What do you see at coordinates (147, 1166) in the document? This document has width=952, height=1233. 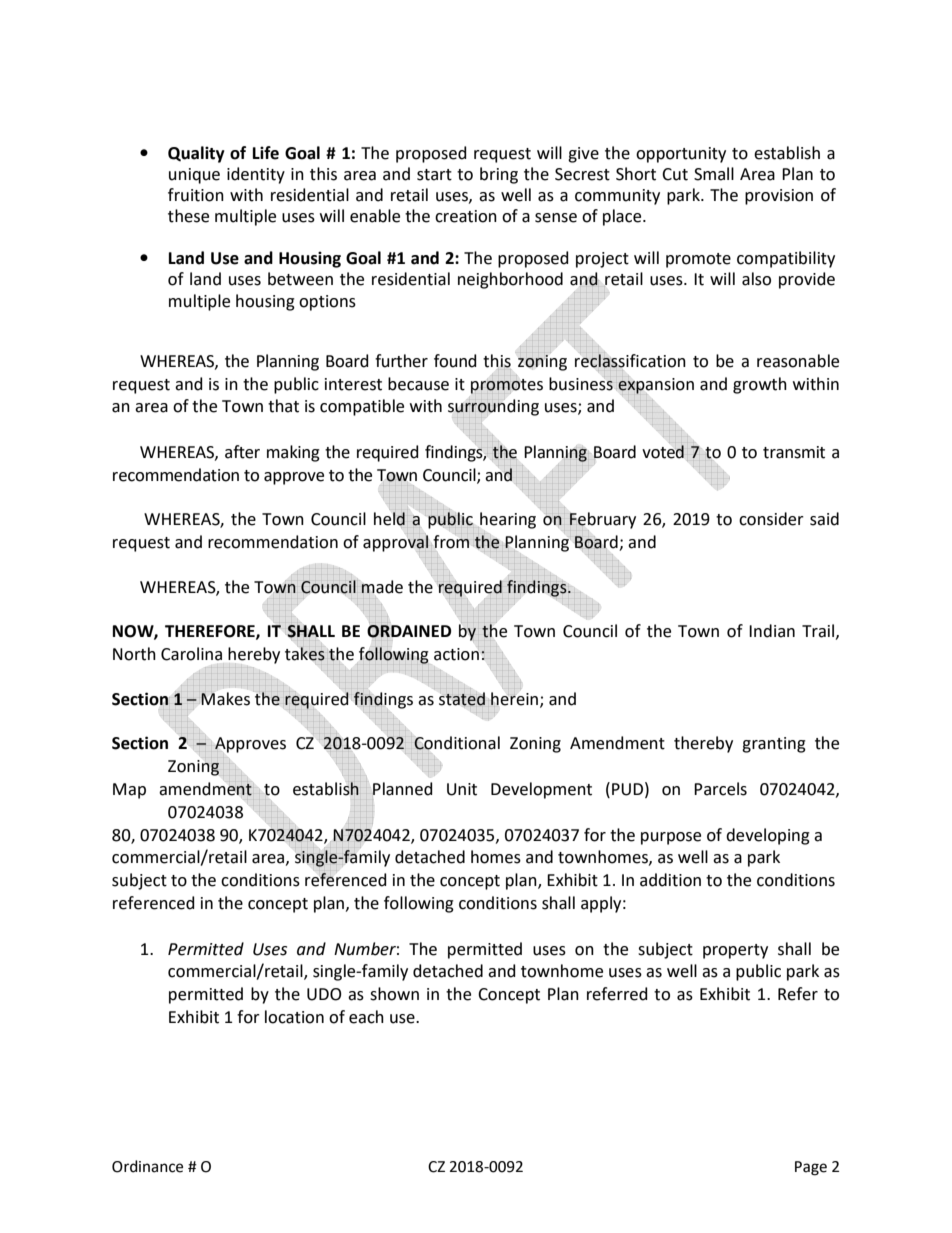 I see `Ordinance` at bounding box center [147, 1166].
